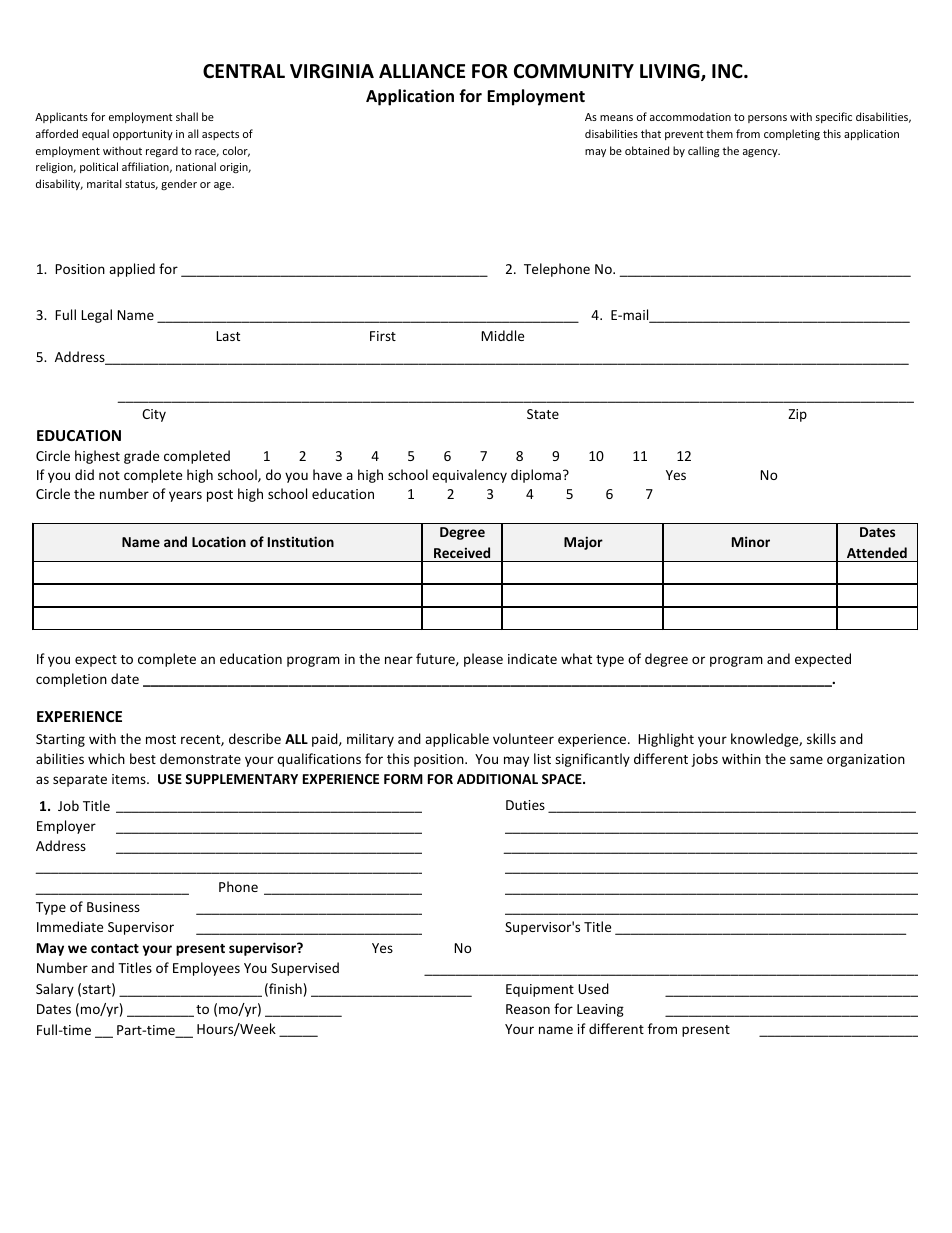  What do you see at coordinates (132, 270) in the screenshot?
I see `applied` at bounding box center [132, 270].
